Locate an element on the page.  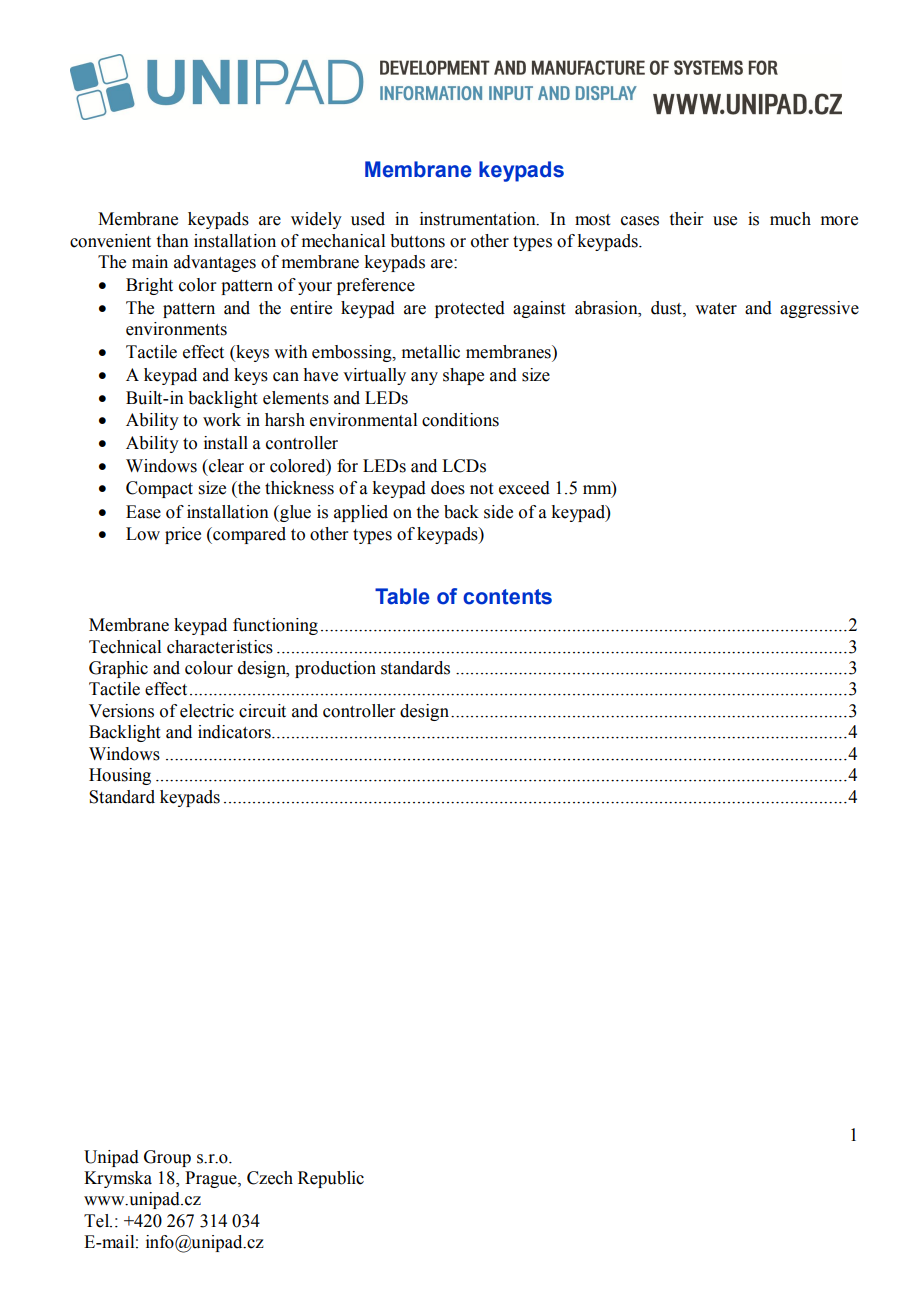
production is located at coordinates (335, 669).
